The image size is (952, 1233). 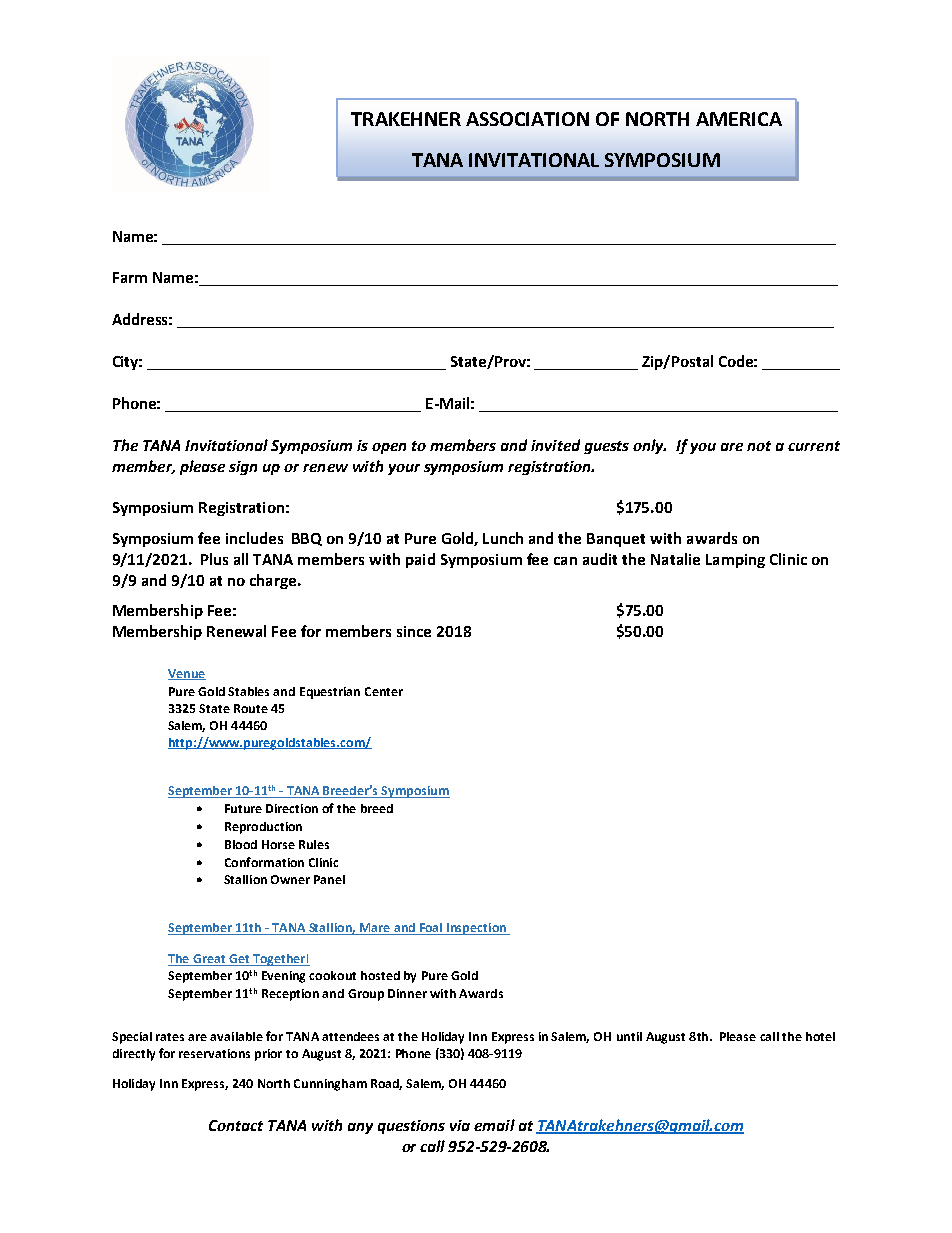 What do you see at coordinates (476, 929) in the document?
I see `Inspection` at bounding box center [476, 929].
